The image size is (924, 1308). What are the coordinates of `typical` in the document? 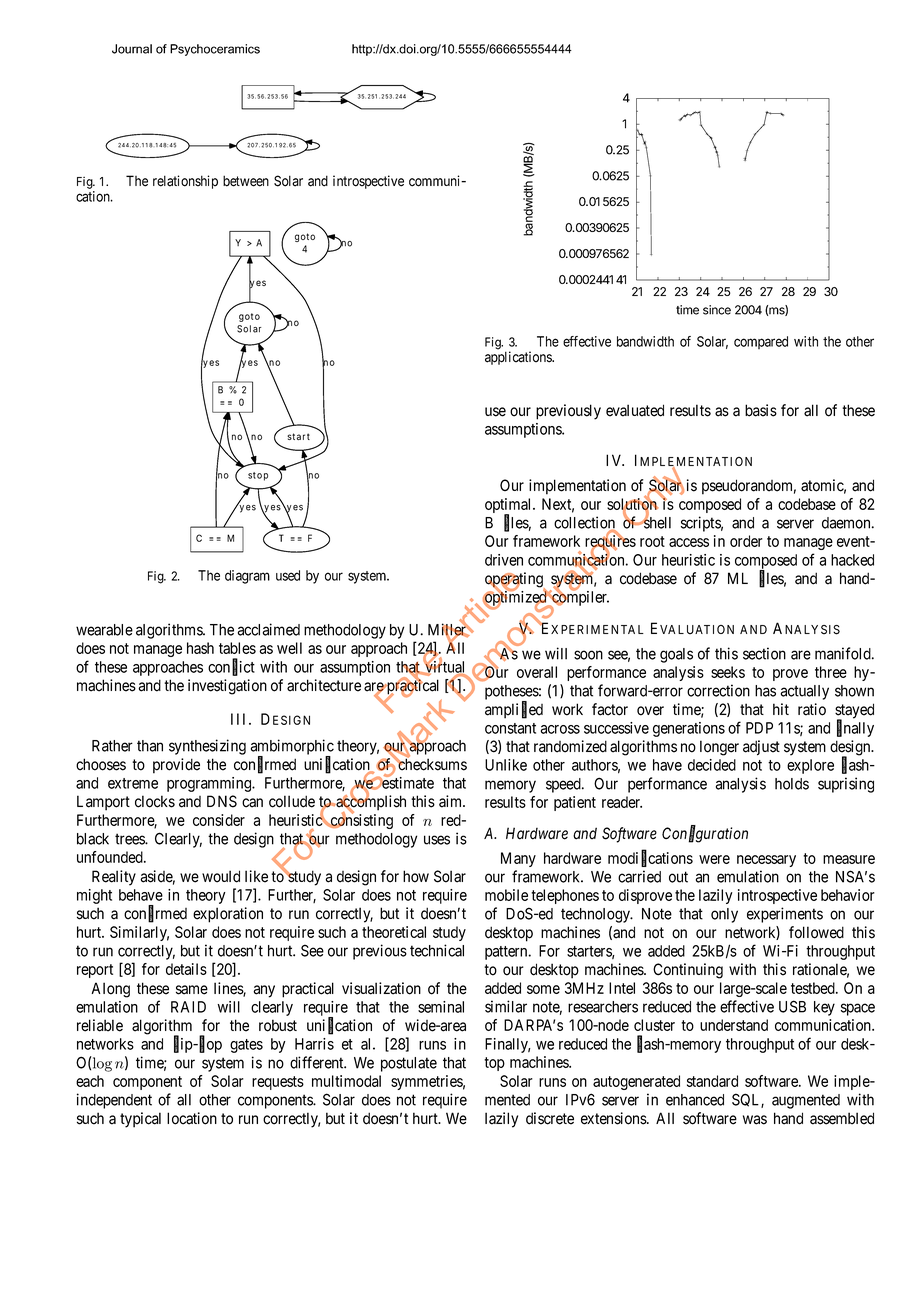 It's located at (140, 1120).
